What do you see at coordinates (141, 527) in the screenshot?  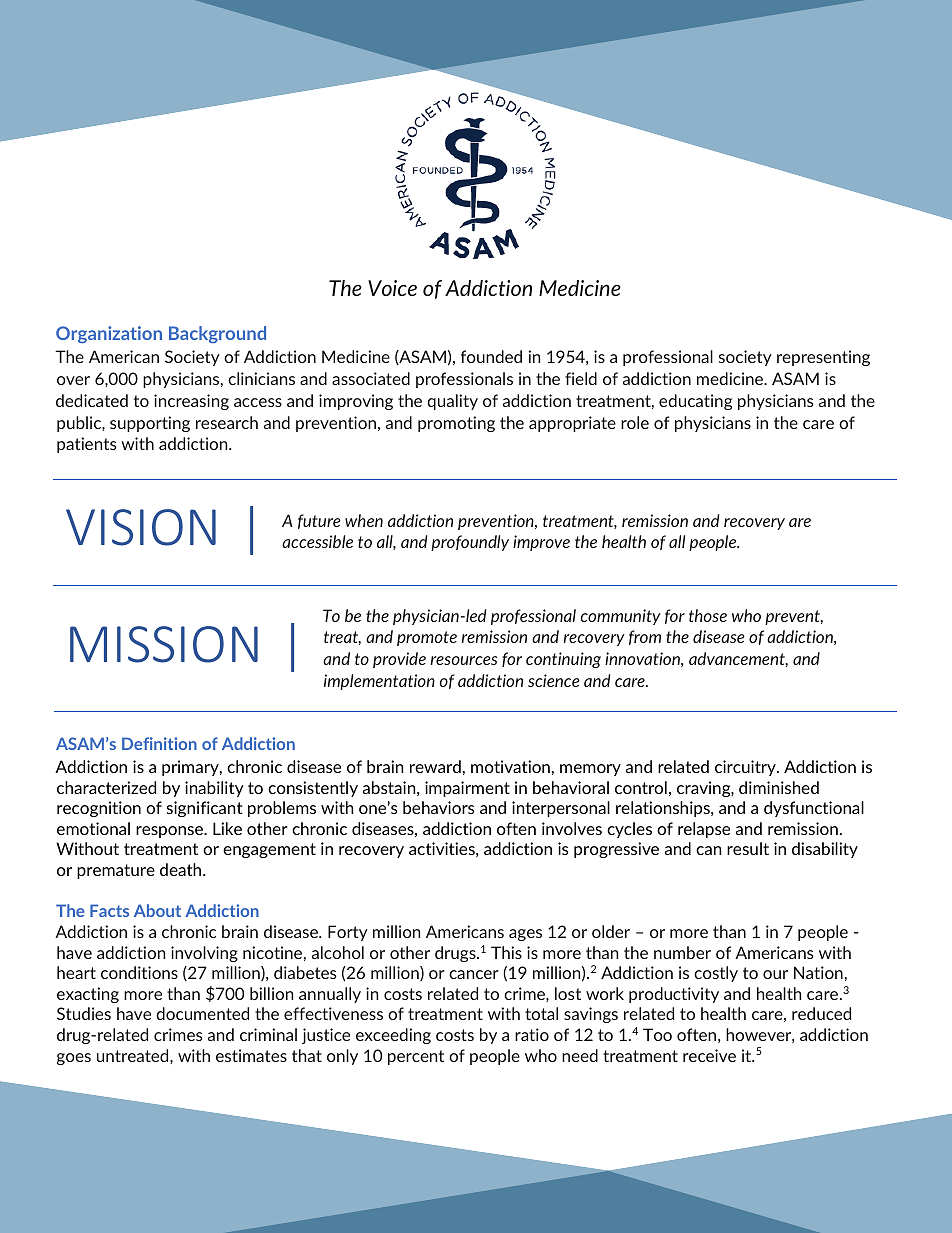 I see `VISION` at bounding box center [141, 527].
